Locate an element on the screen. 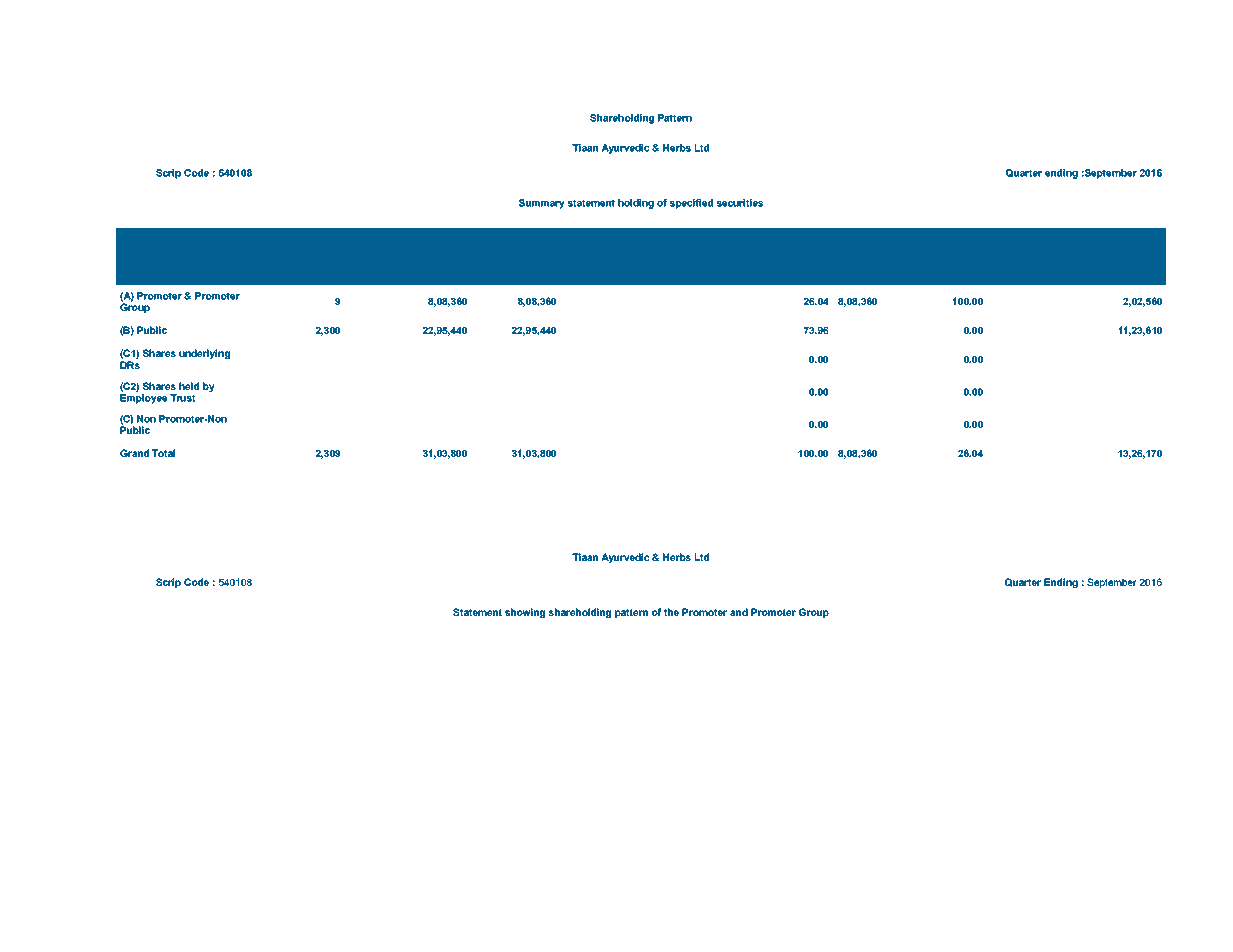 Image resolution: width=1233 pixels, height=952 pixels. the is located at coordinates (671, 612).
